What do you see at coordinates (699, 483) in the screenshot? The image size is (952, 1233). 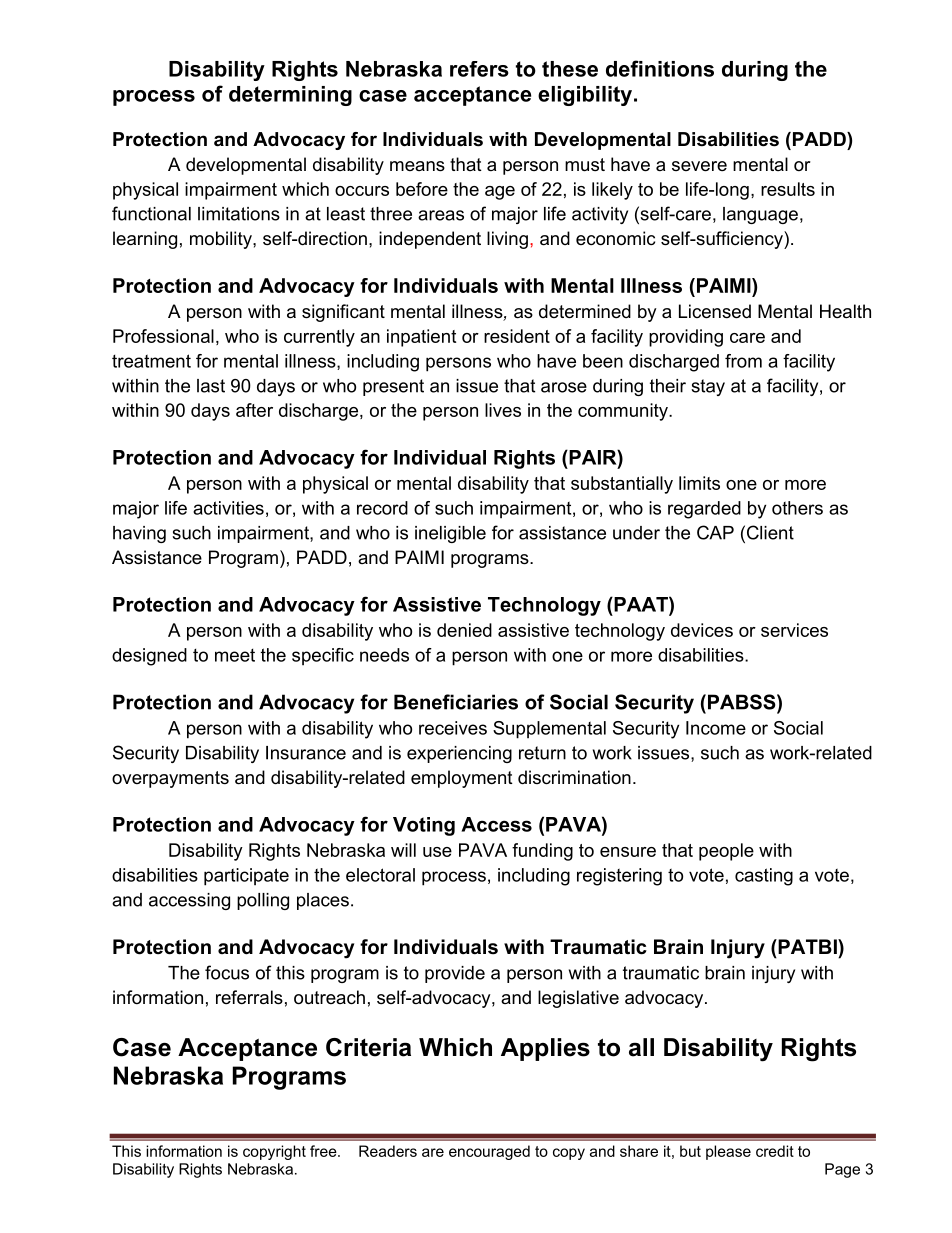 I see `limits` at bounding box center [699, 483].
